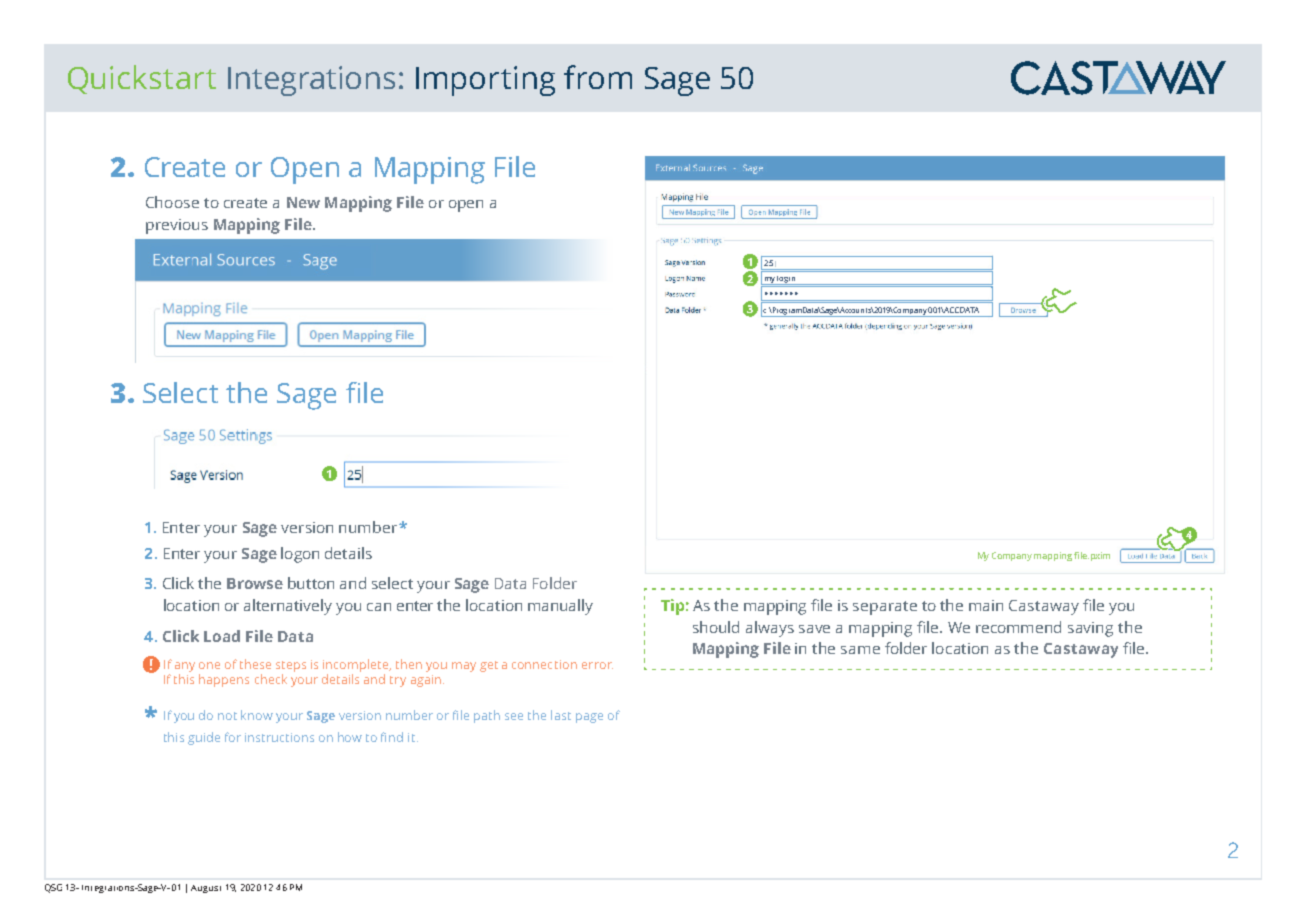 This page has height=924, width=1308. I want to click on Quickstart, so click(142, 79).
